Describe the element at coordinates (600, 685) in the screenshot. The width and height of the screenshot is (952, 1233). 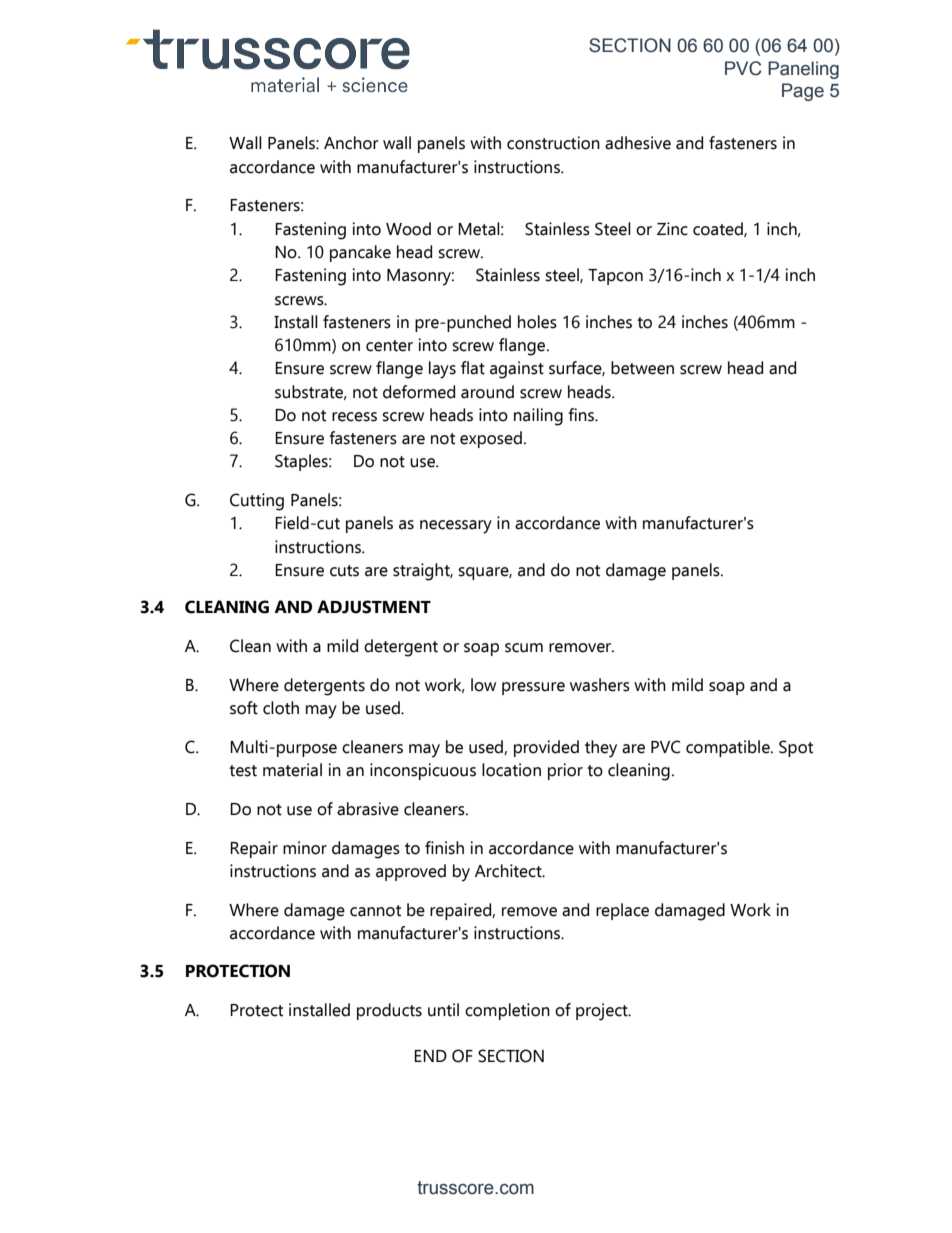
I see `washers` at that location.
